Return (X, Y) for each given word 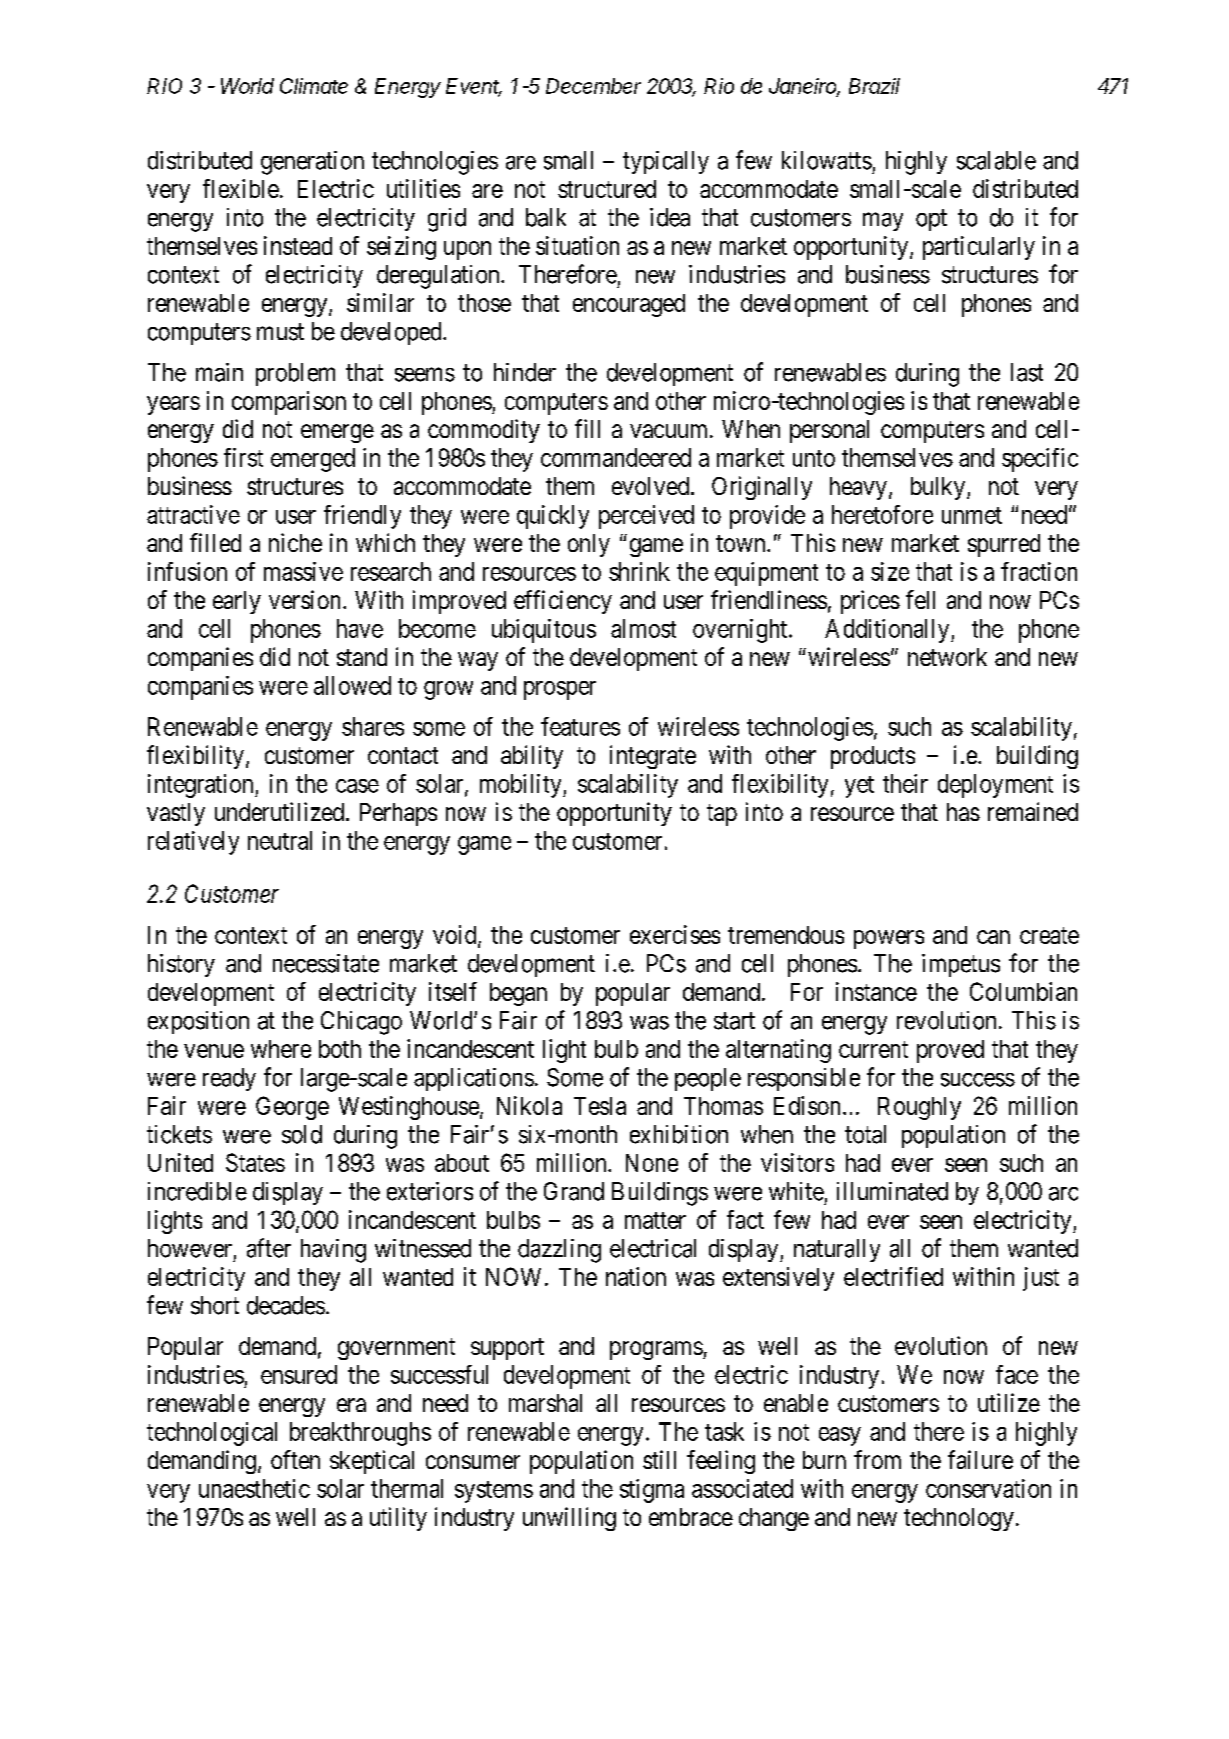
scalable (996, 160)
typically (666, 162)
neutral (280, 840)
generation (312, 163)
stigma (652, 1491)
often (295, 1459)
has (963, 812)
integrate (653, 757)
